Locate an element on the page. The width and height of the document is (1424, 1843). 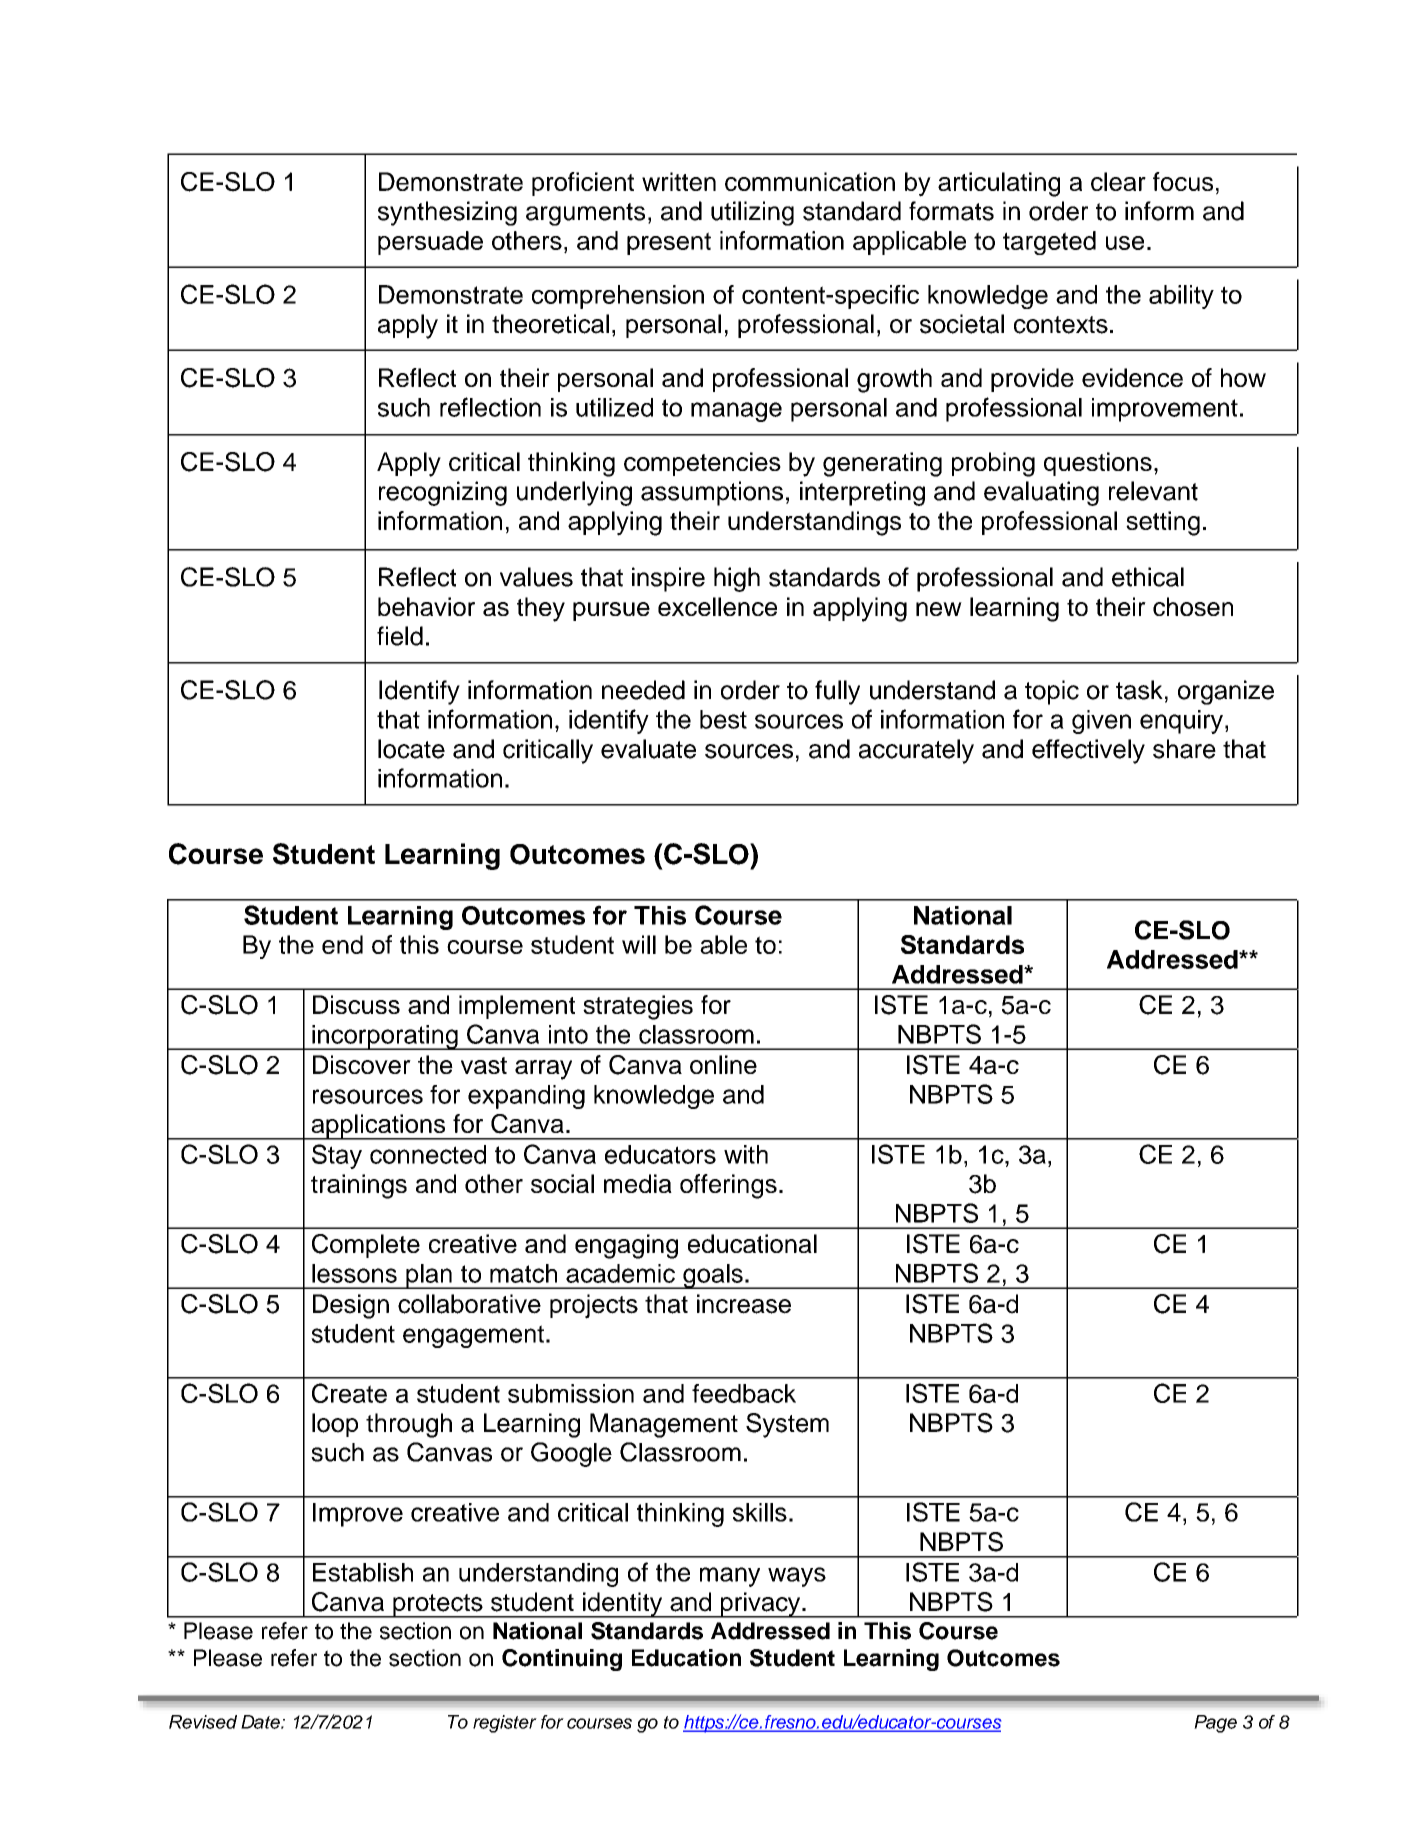
Revised is located at coordinates (203, 1722).
